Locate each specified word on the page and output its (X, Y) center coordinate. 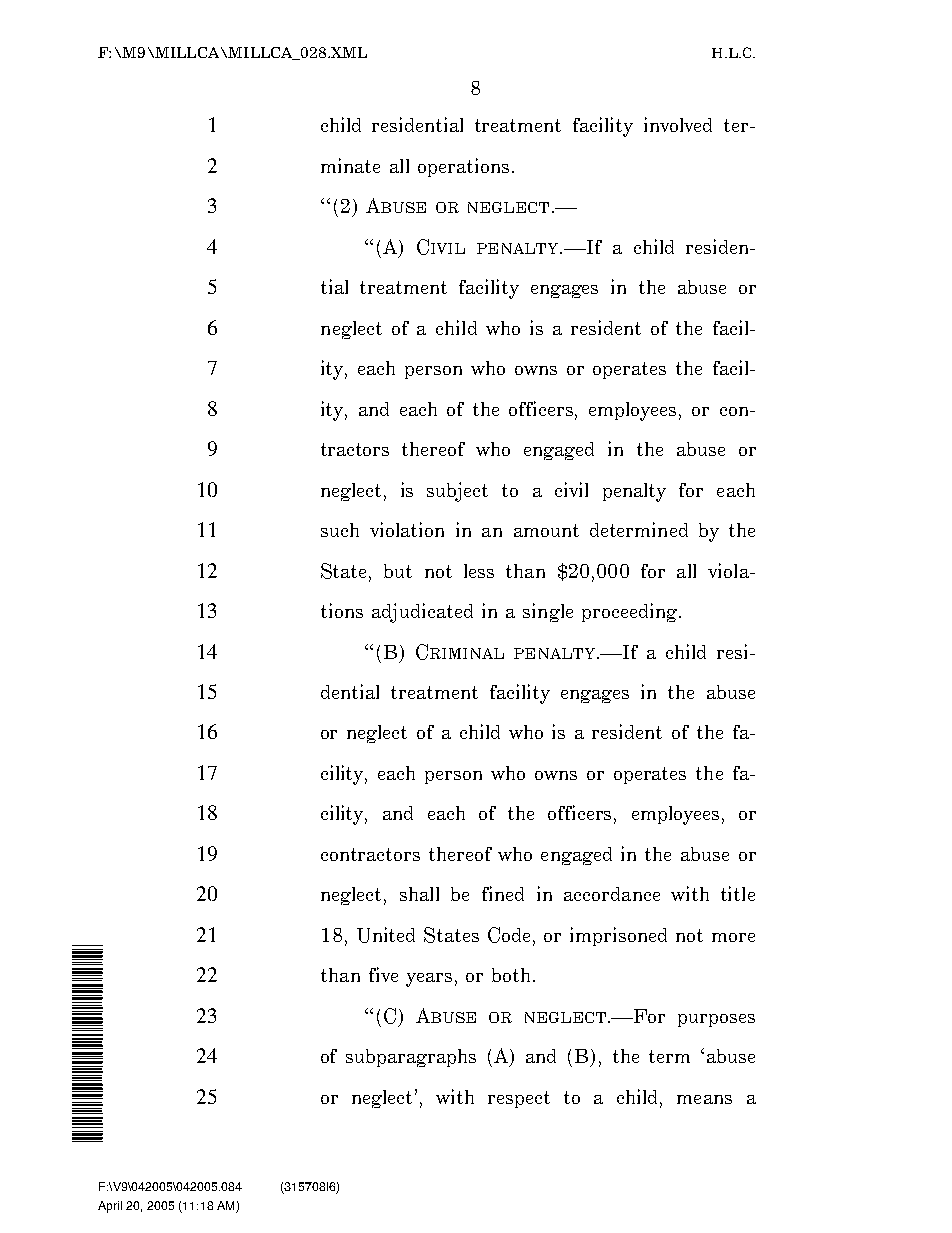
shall (419, 894)
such (340, 530)
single (548, 612)
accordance (612, 894)
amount (546, 530)
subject (457, 492)
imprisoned (618, 936)
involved (678, 124)
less (479, 571)
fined (503, 893)
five (383, 974)
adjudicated (422, 613)
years (429, 980)
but (398, 571)
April (110, 1207)
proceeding (631, 612)
